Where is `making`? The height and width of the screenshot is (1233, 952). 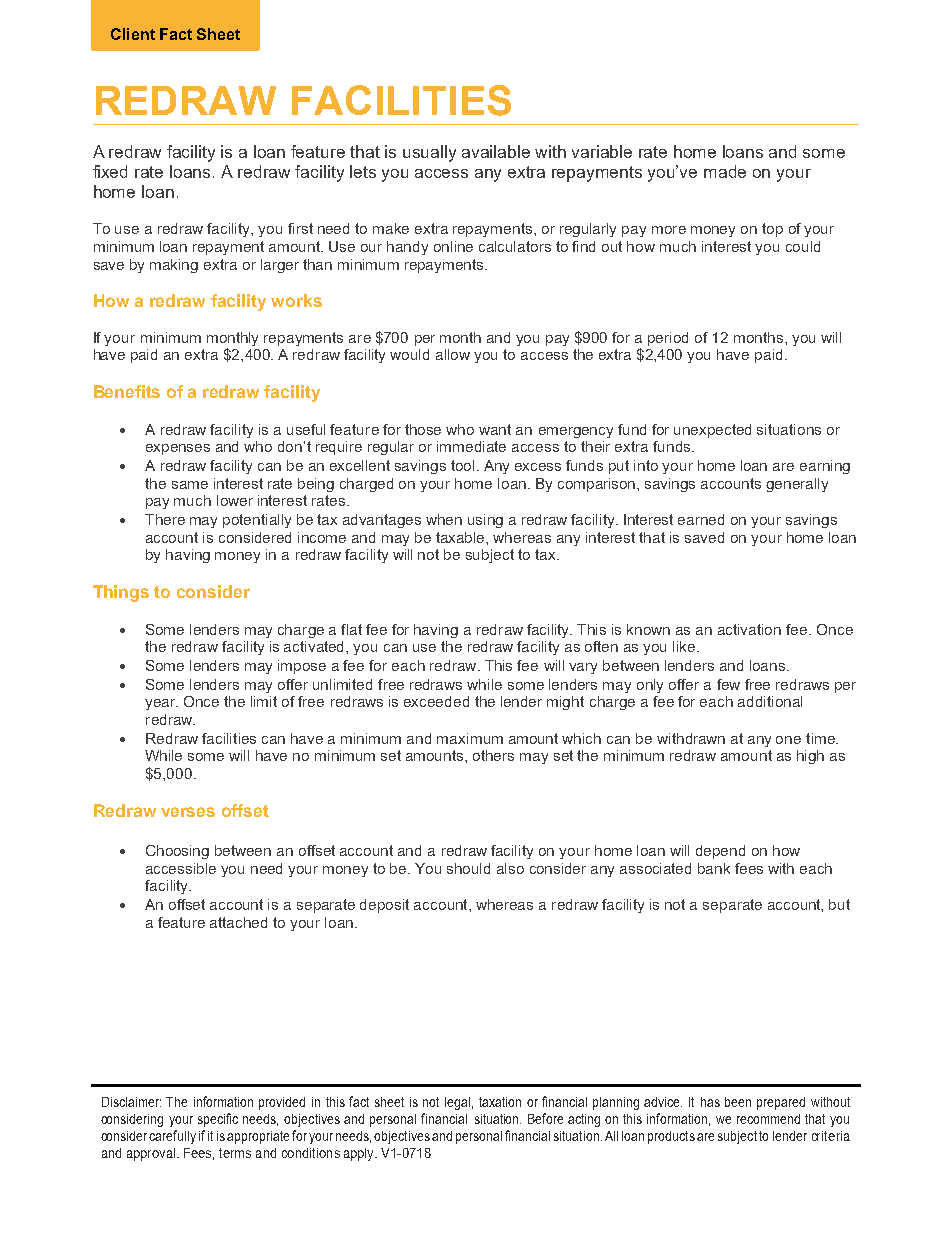
making is located at coordinates (174, 266).
